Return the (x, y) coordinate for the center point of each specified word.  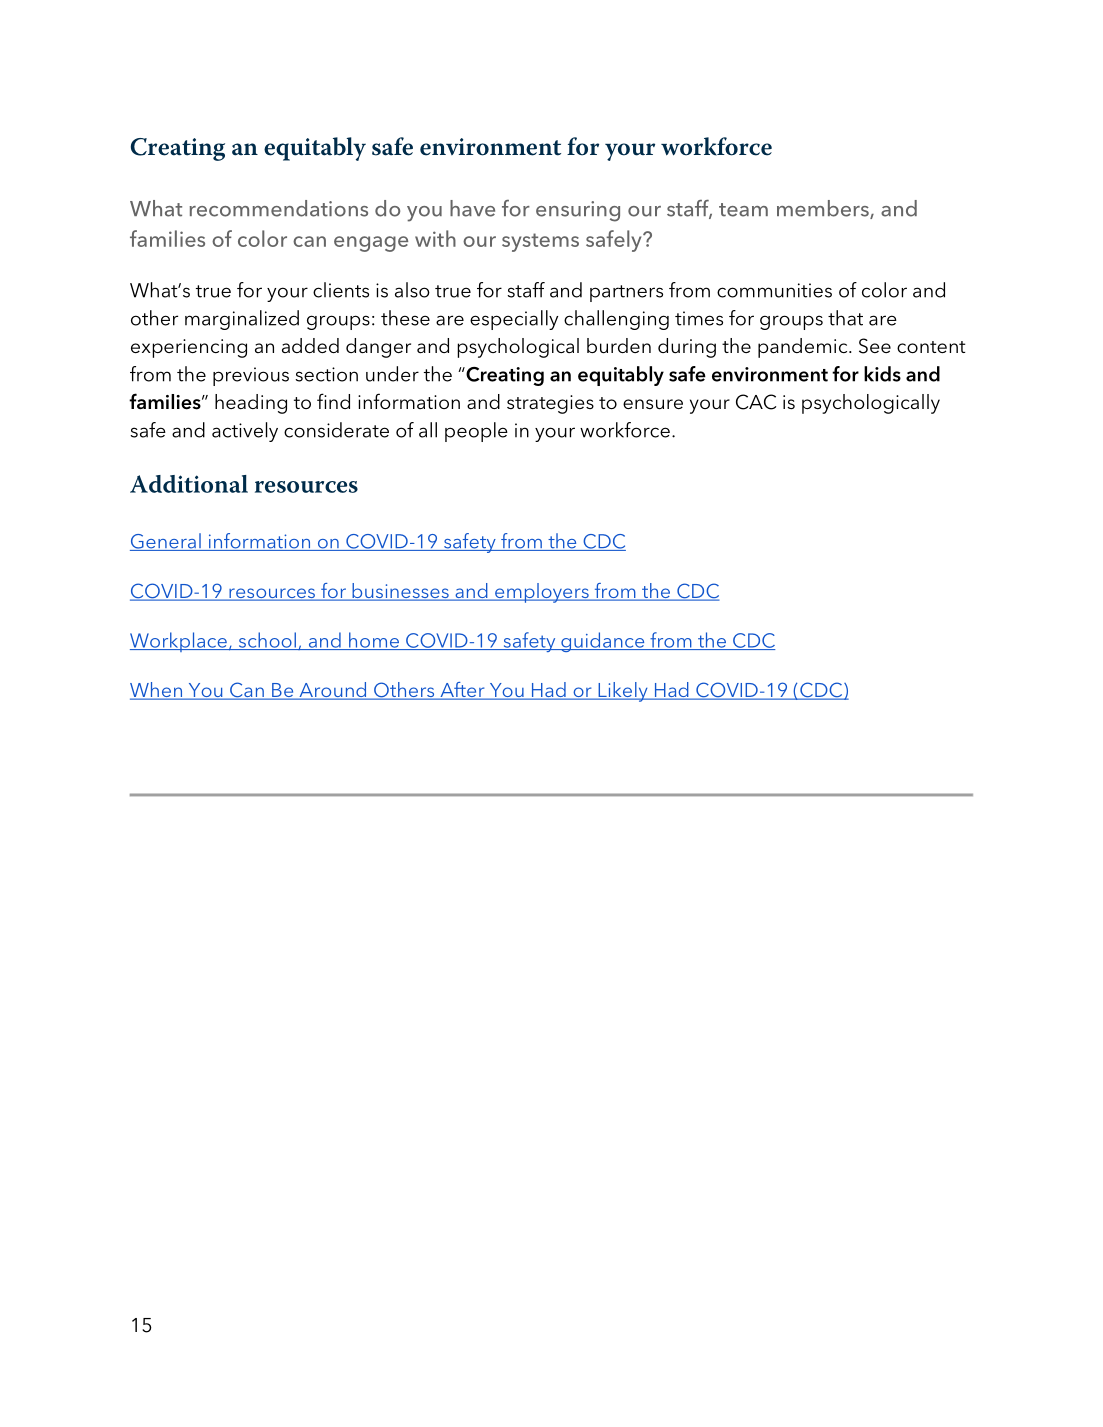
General (166, 542)
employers (542, 593)
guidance (603, 642)
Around (333, 691)
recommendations (279, 208)
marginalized (242, 320)
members (824, 209)
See (875, 346)
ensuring (578, 211)
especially (514, 320)
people (476, 432)
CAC (756, 402)
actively (245, 432)
